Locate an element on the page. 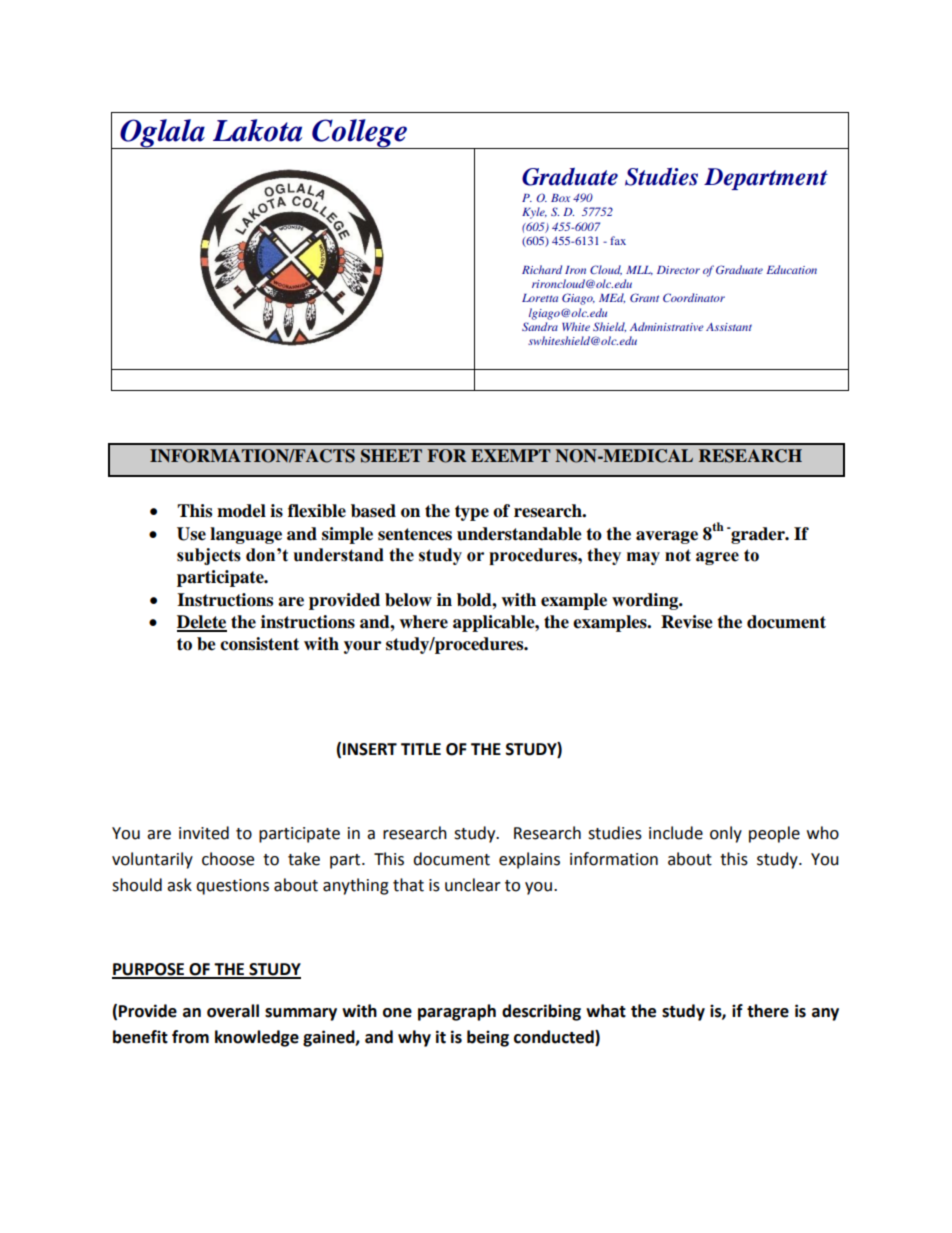 The width and height of the page is (952, 1233). only is located at coordinates (726, 834).
